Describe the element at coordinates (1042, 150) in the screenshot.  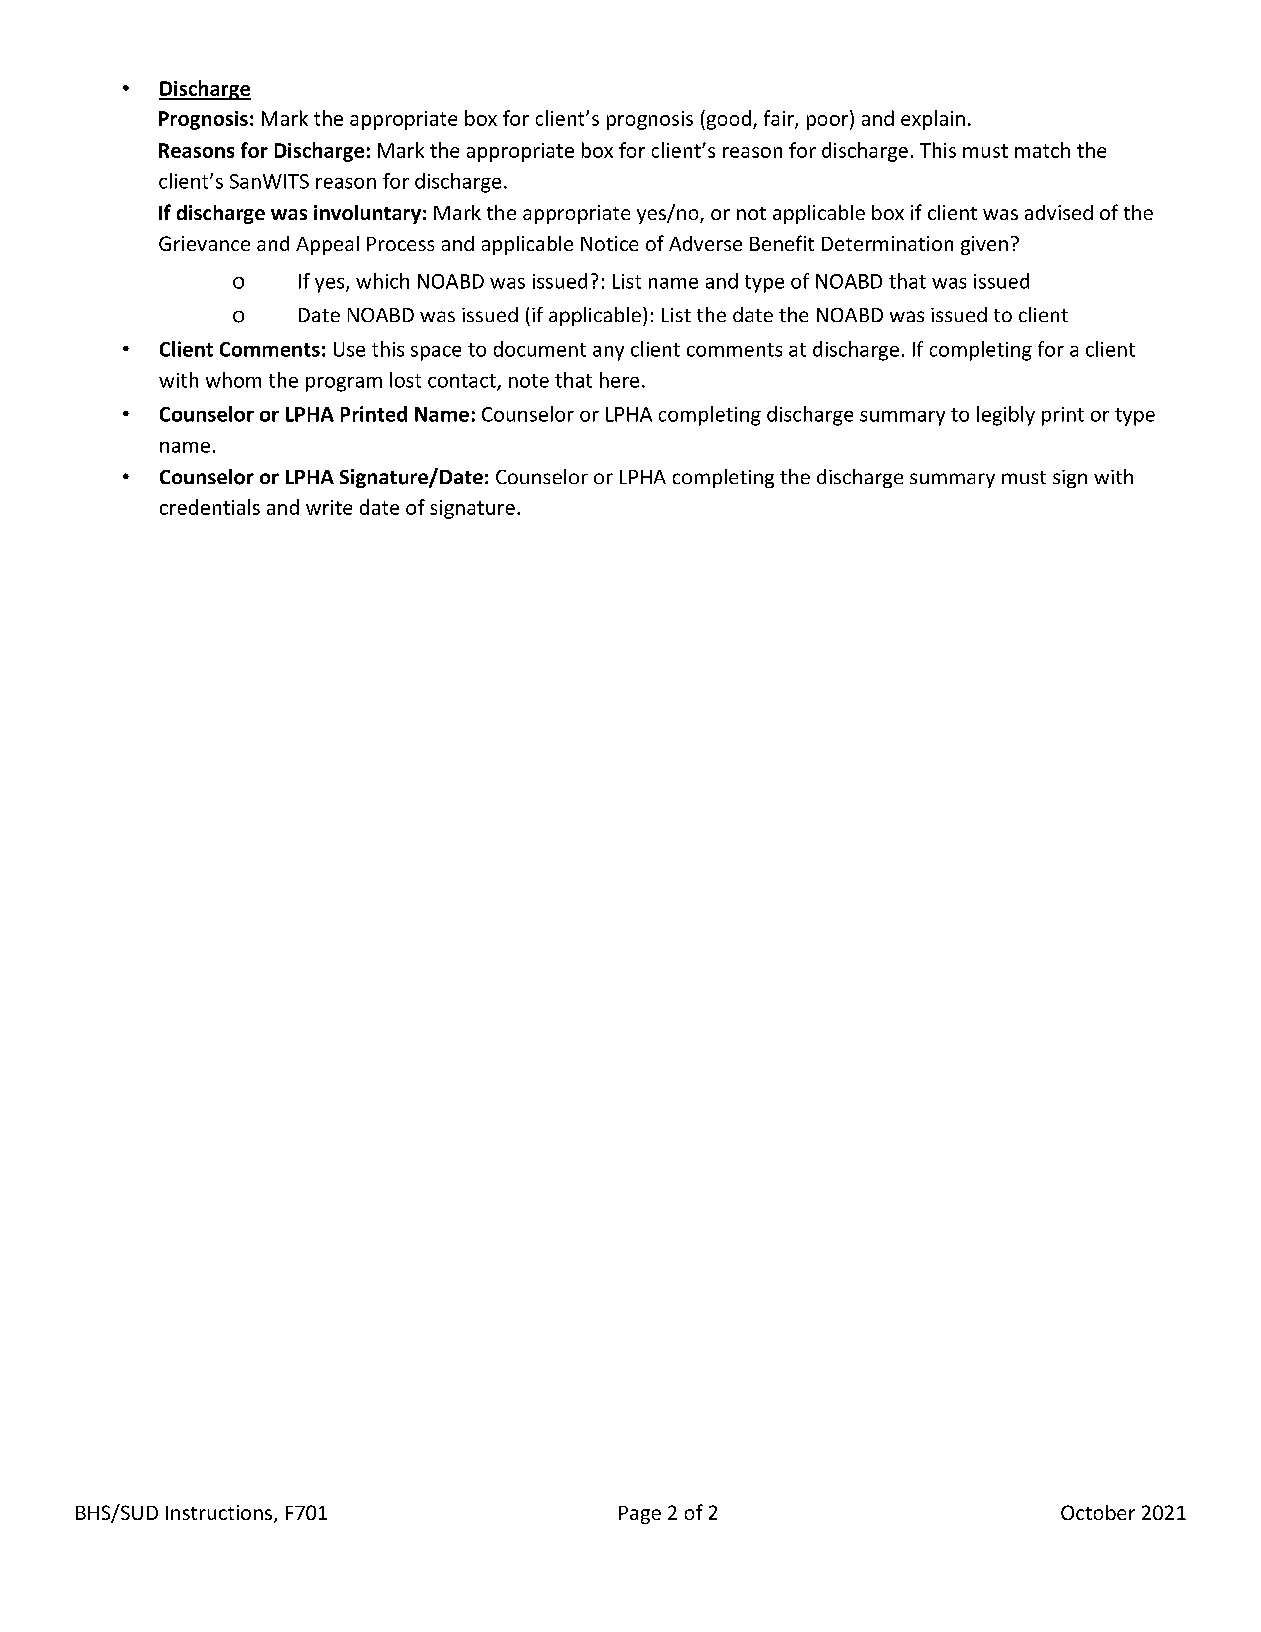
I see `match` at that location.
